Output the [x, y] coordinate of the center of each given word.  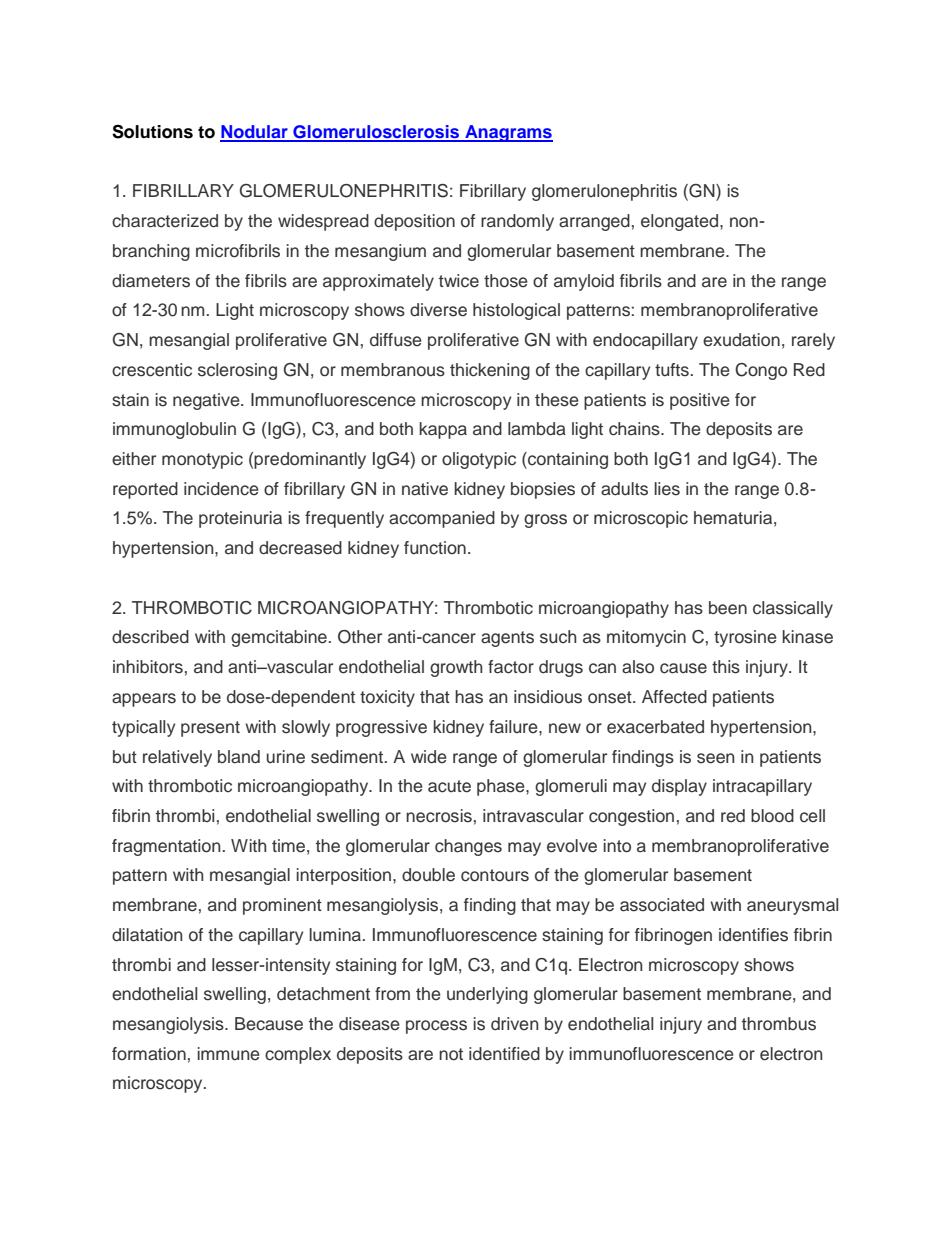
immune [229, 1054]
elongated [681, 222]
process [436, 1027]
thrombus [779, 1024]
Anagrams [508, 133]
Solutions [152, 131]
